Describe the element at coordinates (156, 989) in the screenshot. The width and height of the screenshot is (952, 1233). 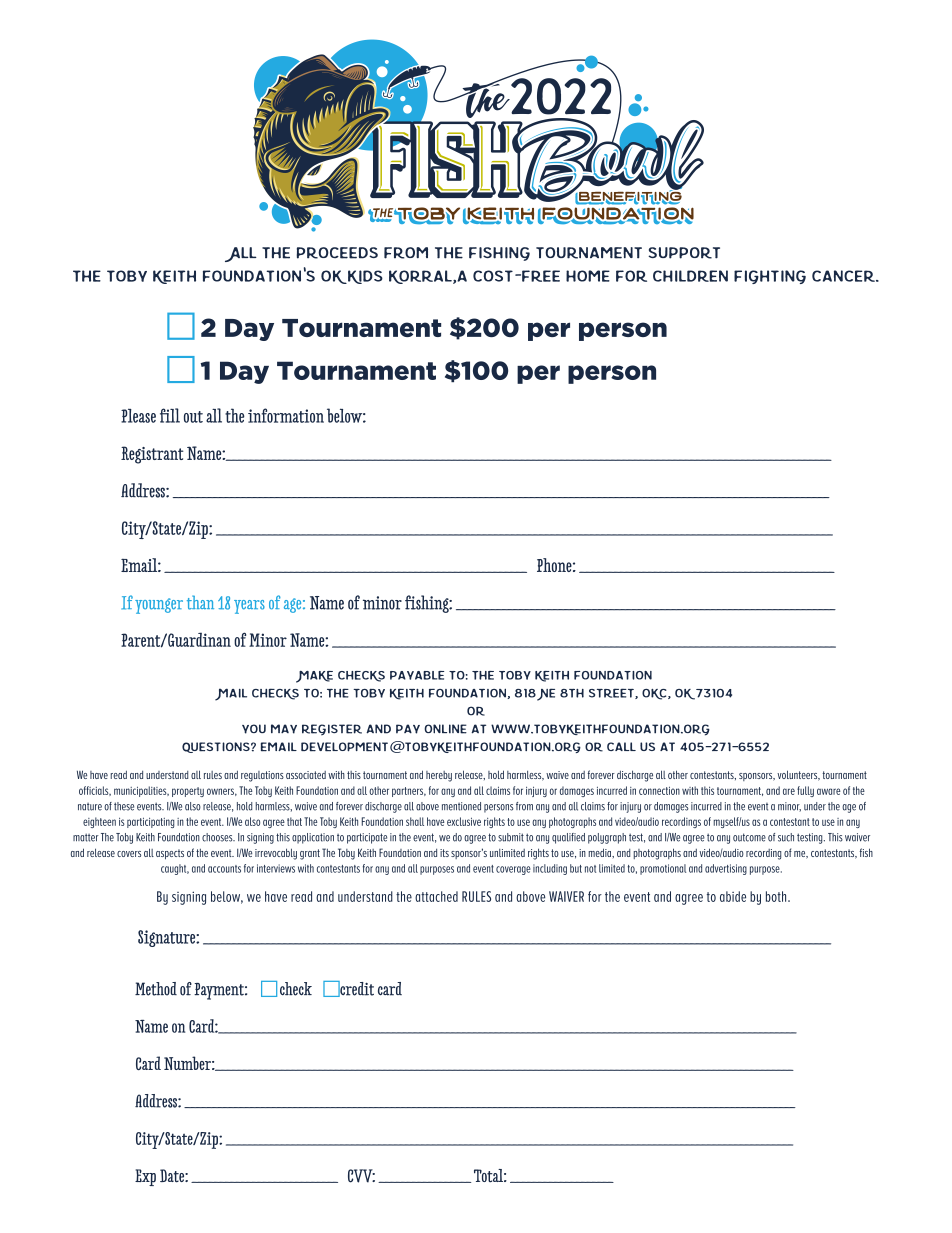
I see `Method` at that location.
